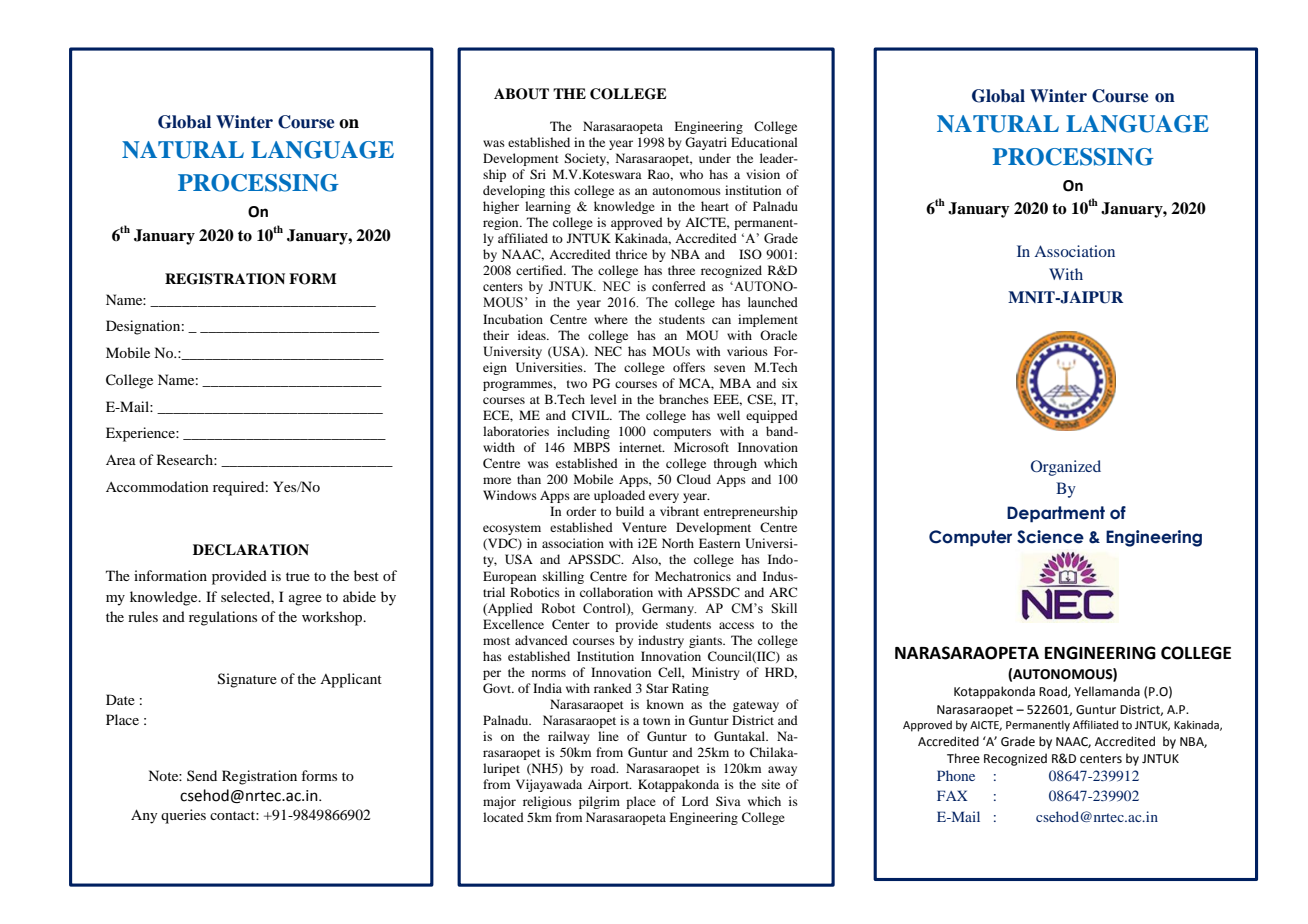  Describe the element at coordinates (764, 142) in the page. I see `Educational` at that location.
